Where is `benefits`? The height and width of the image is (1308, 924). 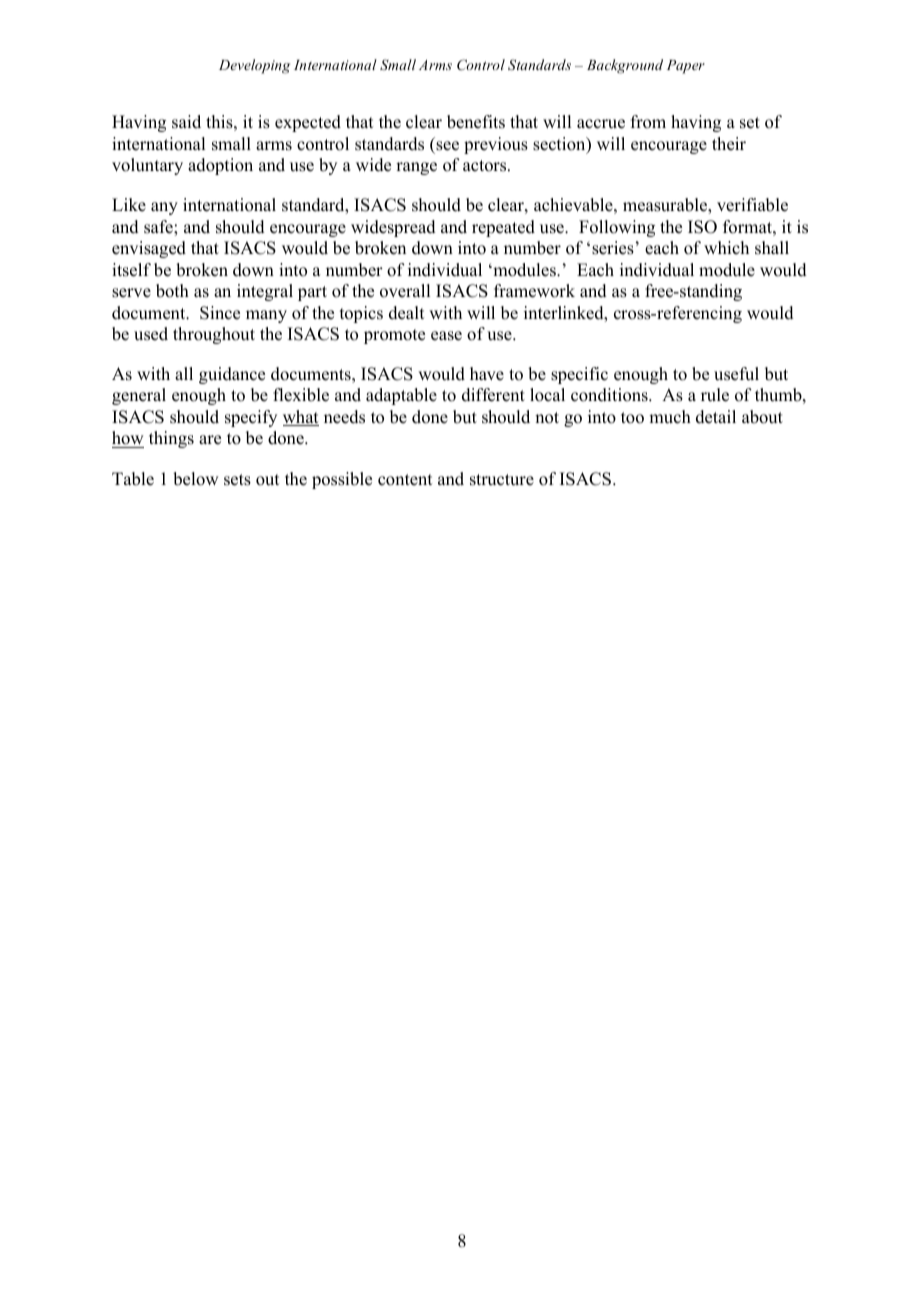 benefits is located at coordinates (476, 122).
